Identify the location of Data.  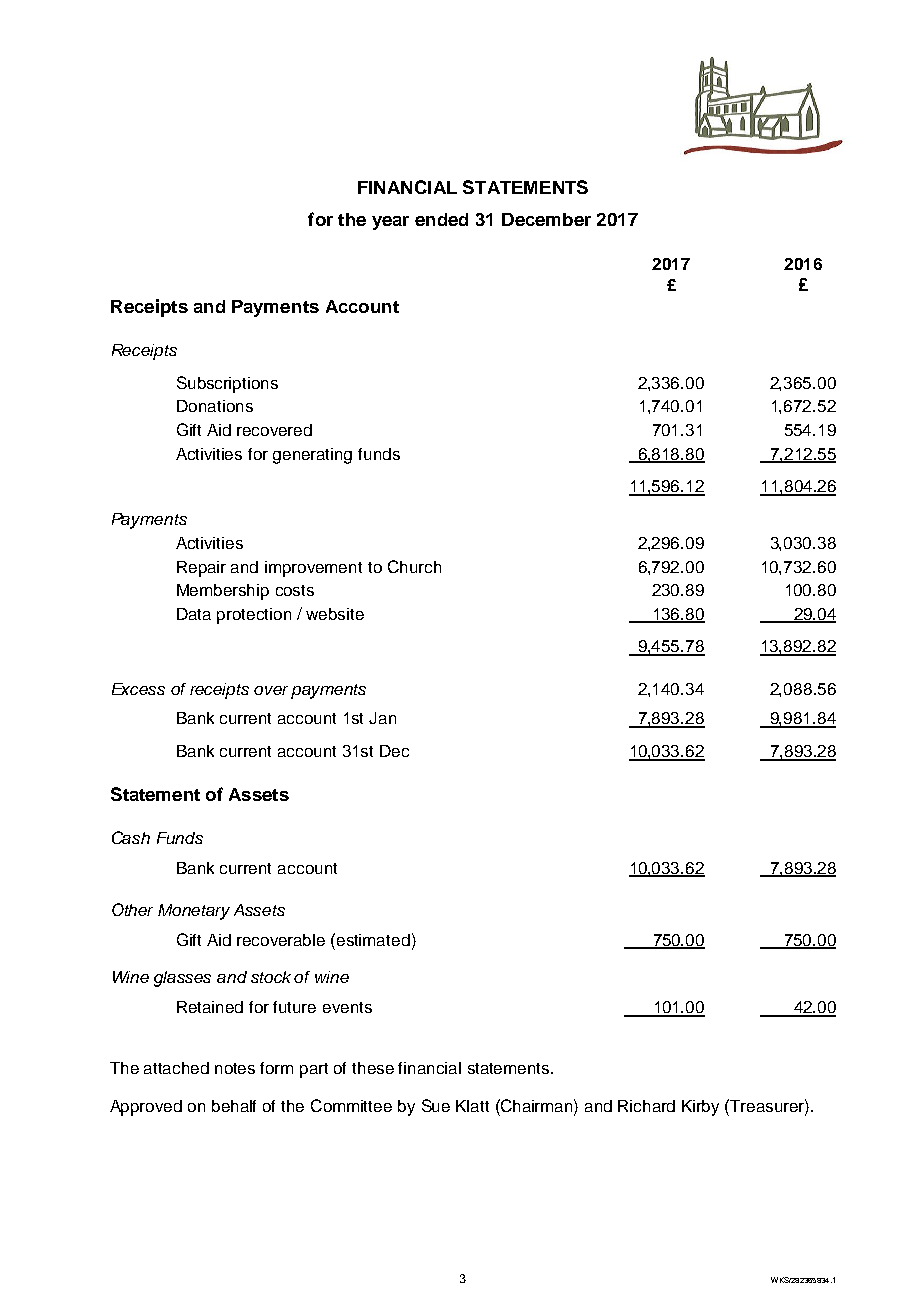
(194, 614).
